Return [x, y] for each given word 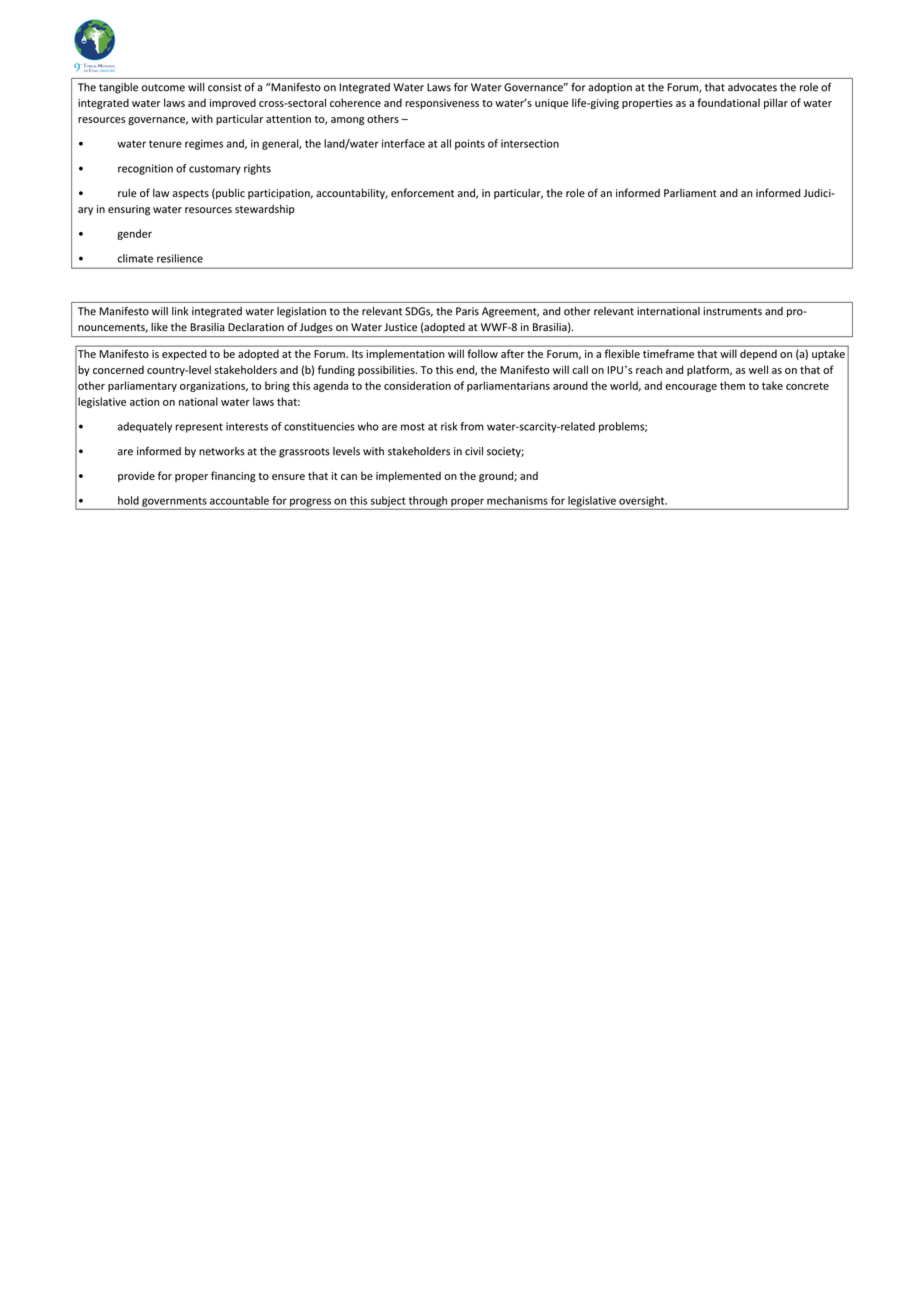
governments [174, 502]
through [428, 501]
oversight [643, 501]
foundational [728, 102]
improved [233, 103]
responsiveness [442, 104]
